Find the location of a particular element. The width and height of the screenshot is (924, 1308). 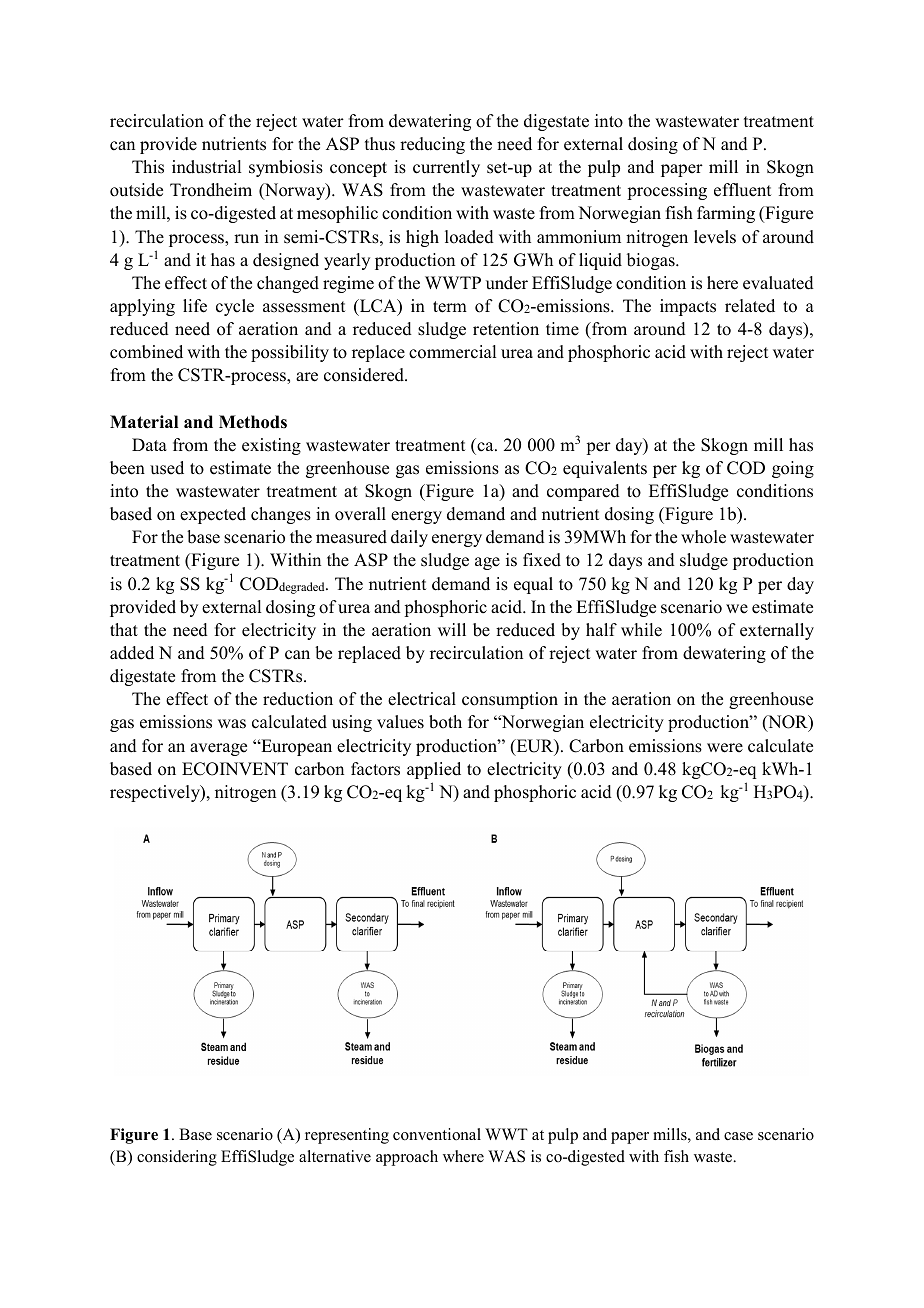

applied is located at coordinates (434, 770).
